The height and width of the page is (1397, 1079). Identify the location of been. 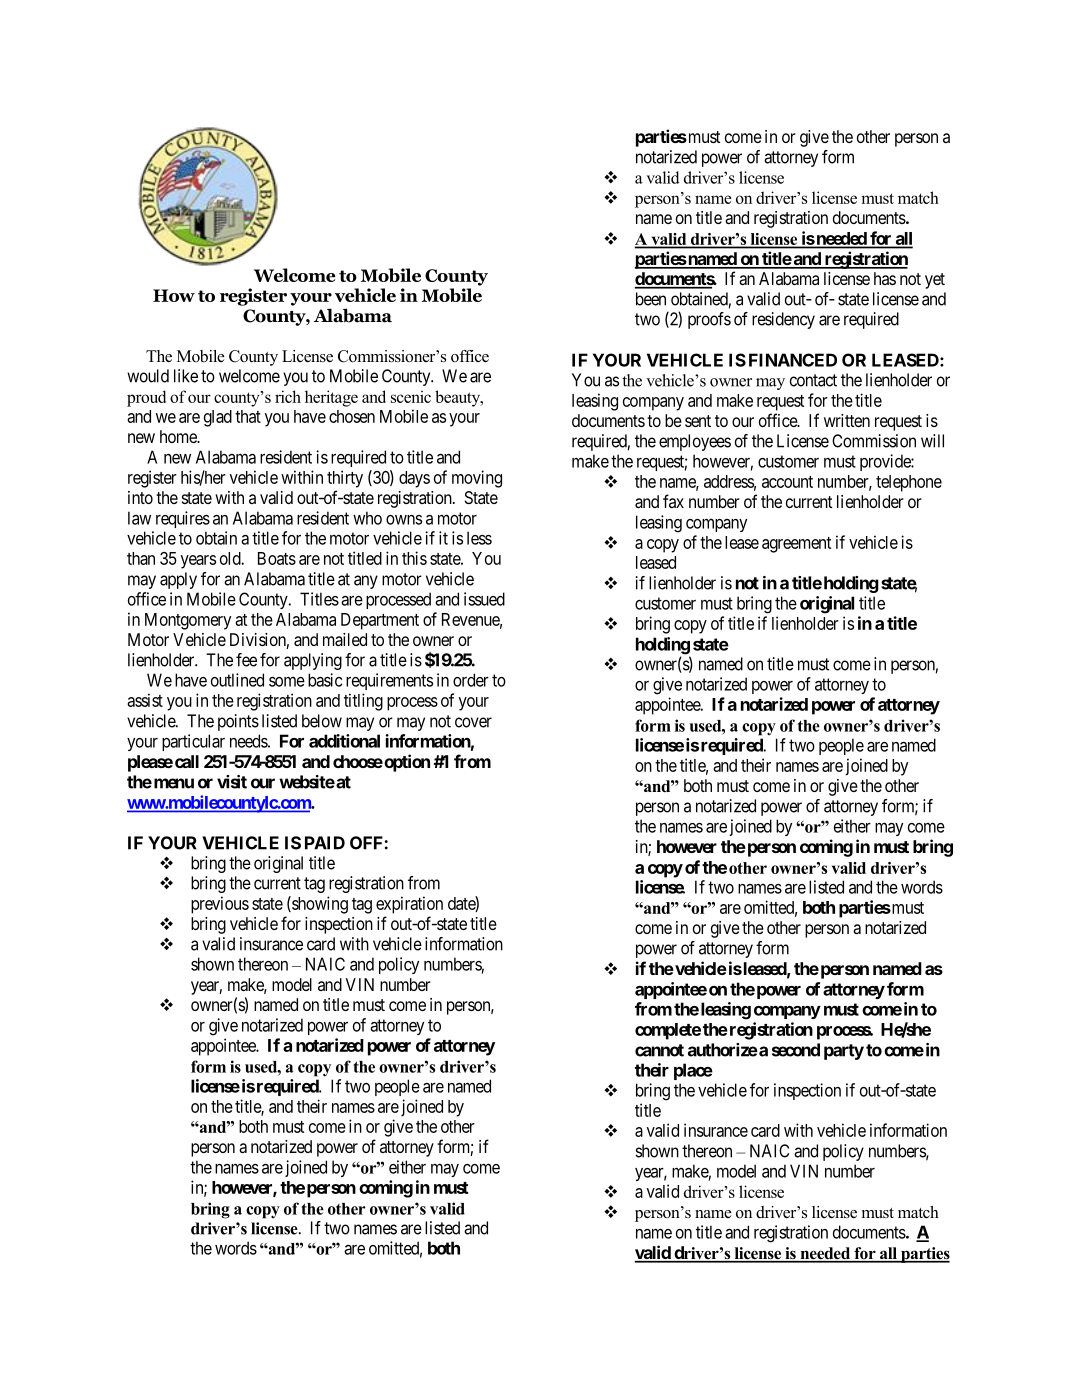
(651, 299).
